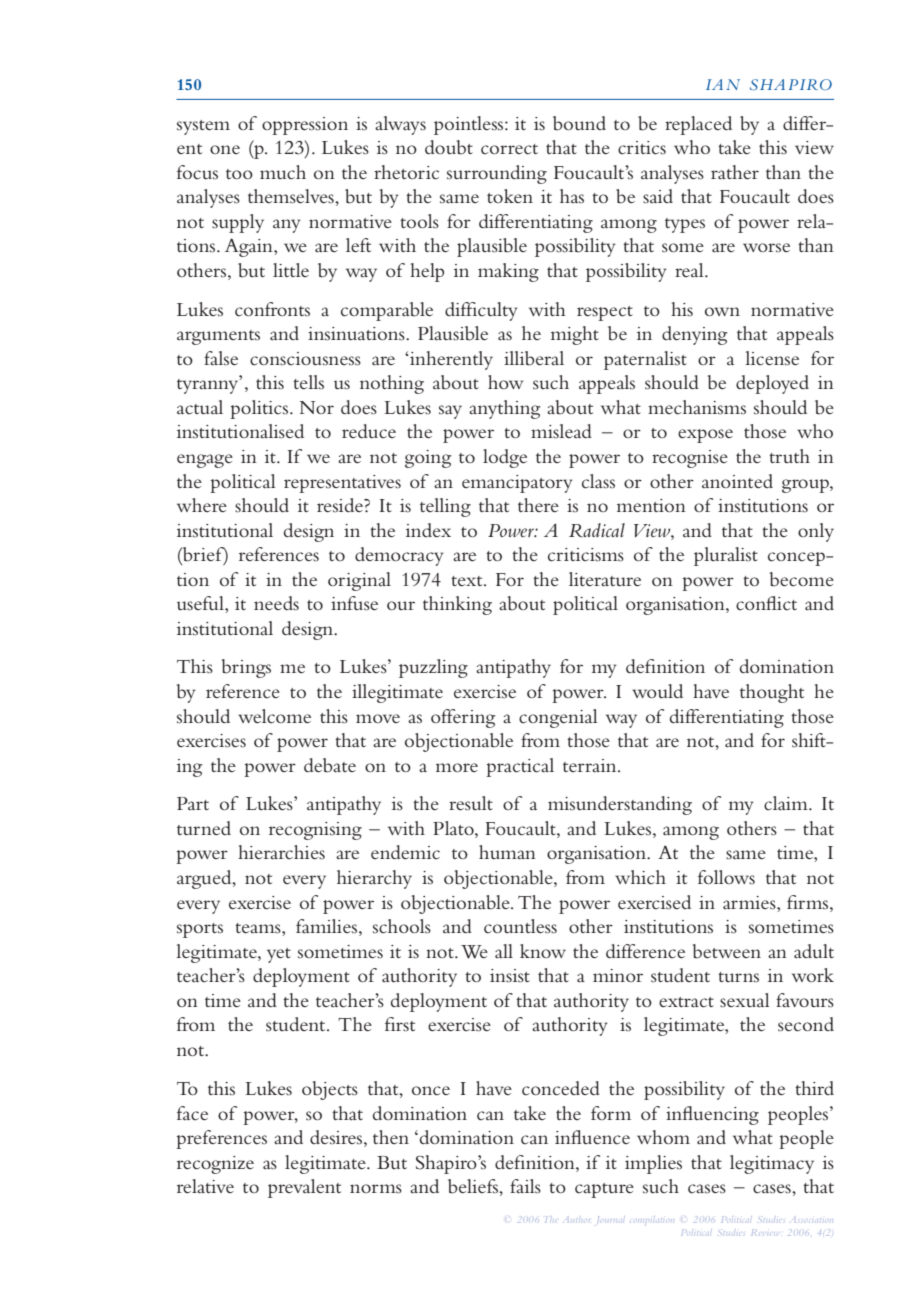 The height and width of the screenshot is (1316, 913). What do you see at coordinates (766, 603) in the screenshot?
I see `conflict` at bounding box center [766, 603].
